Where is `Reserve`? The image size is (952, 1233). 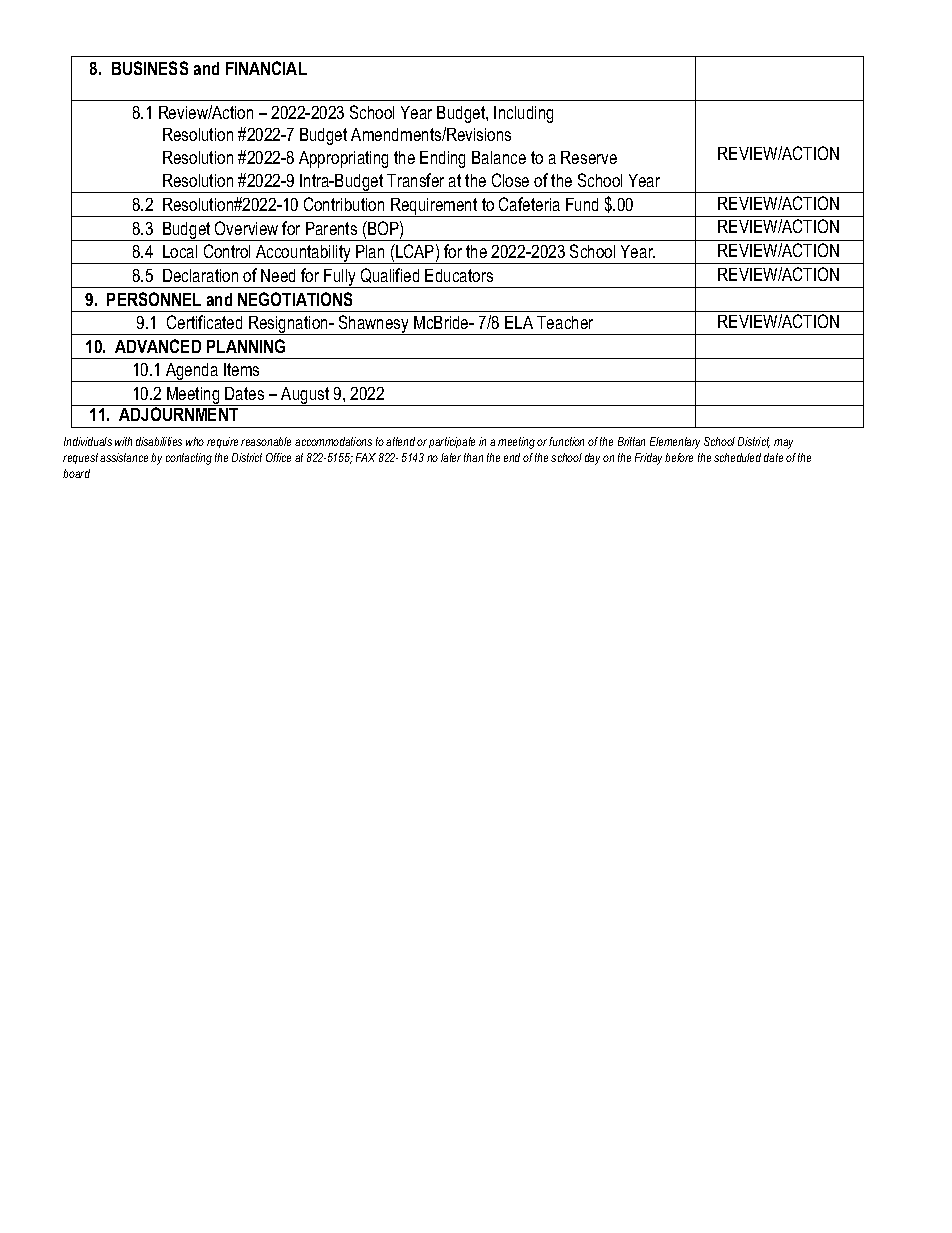 Reserve is located at coordinates (589, 157).
